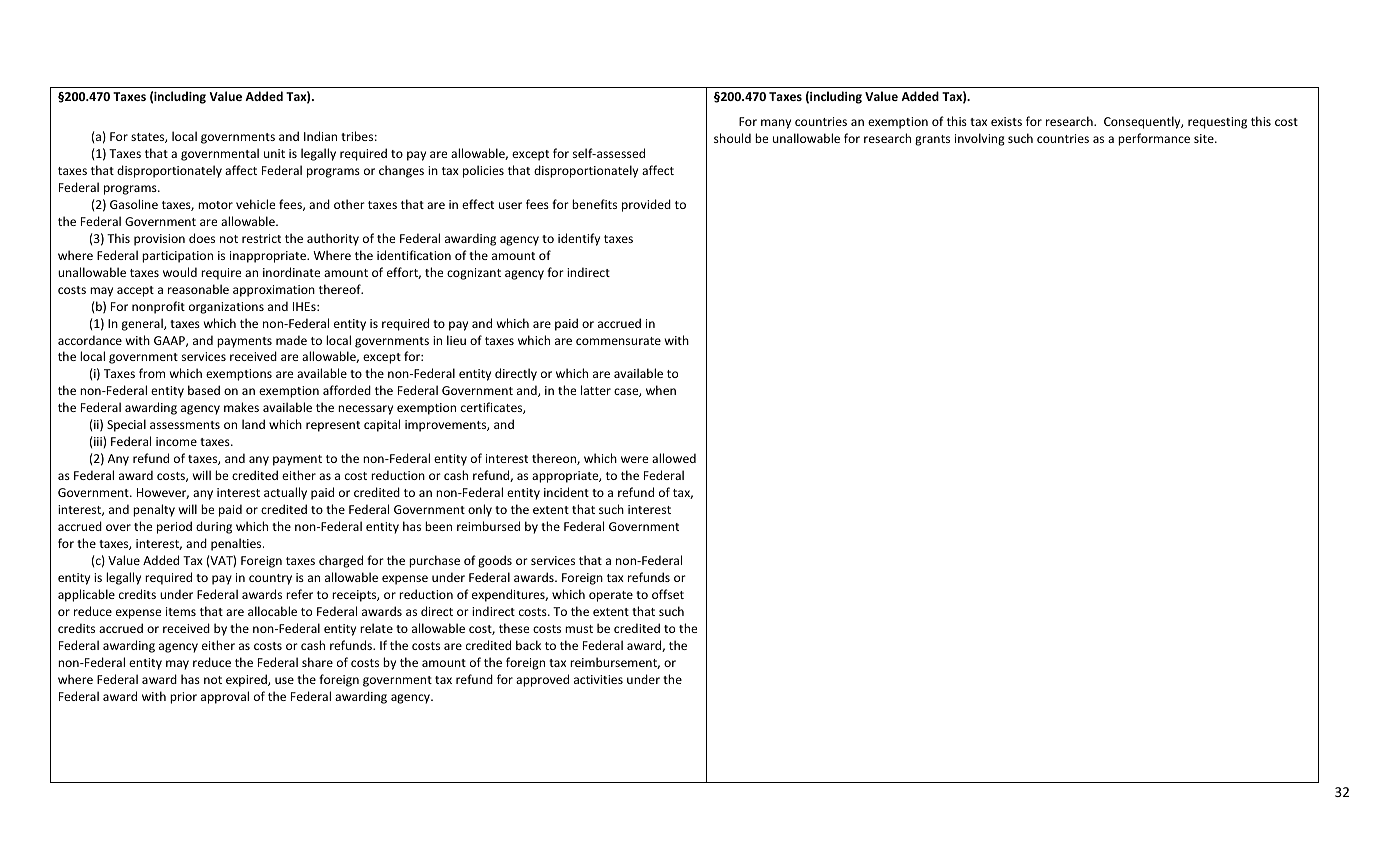 This screenshot has width=1400, height=850. What do you see at coordinates (1154, 139) in the screenshot?
I see `performance` at bounding box center [1154, 139].
